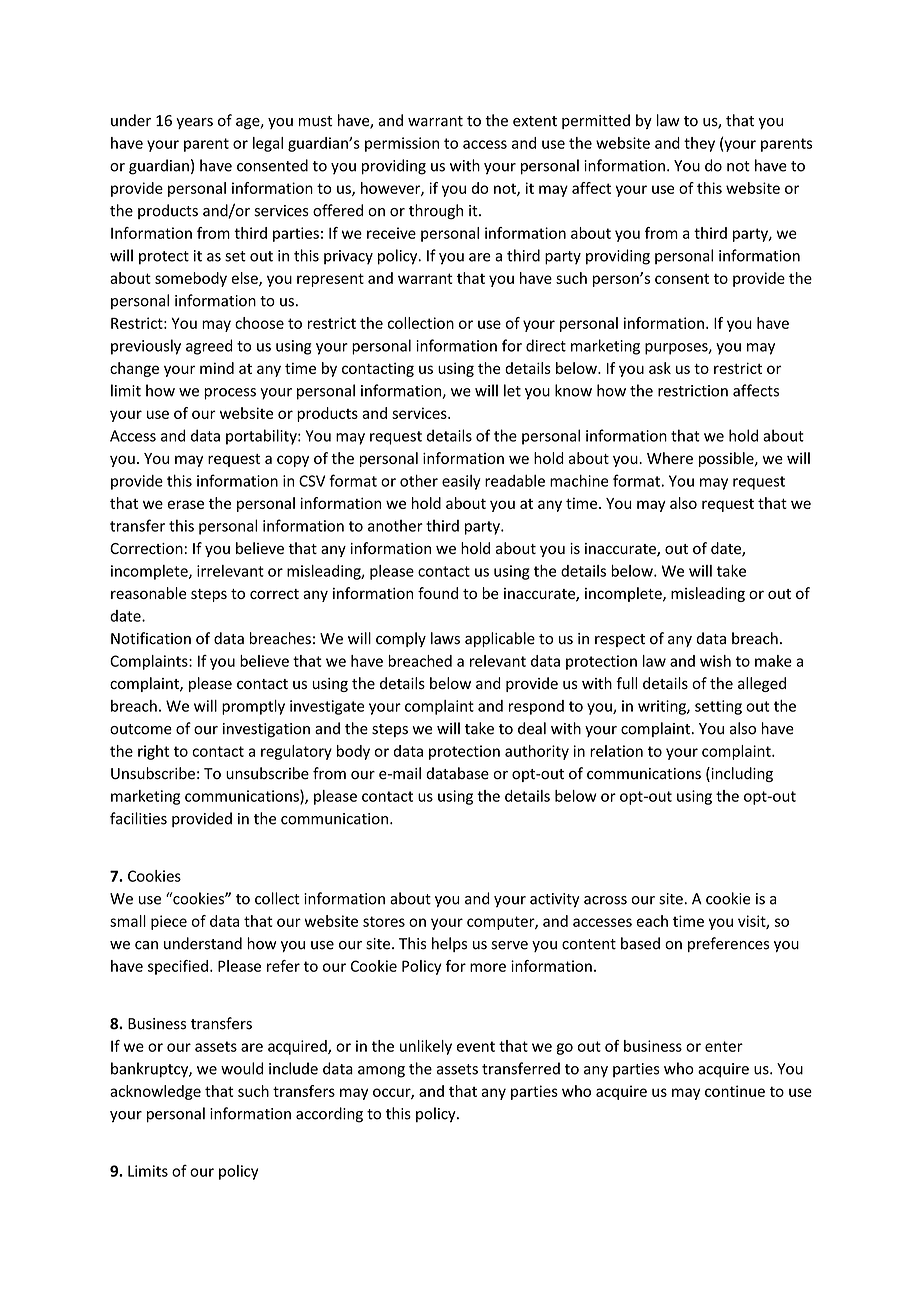 The width and height of the image is (924, 1308). What do you see at coordinates (735, 1091) in the image?
I see `continue` at bounding box center [735, 1091].
